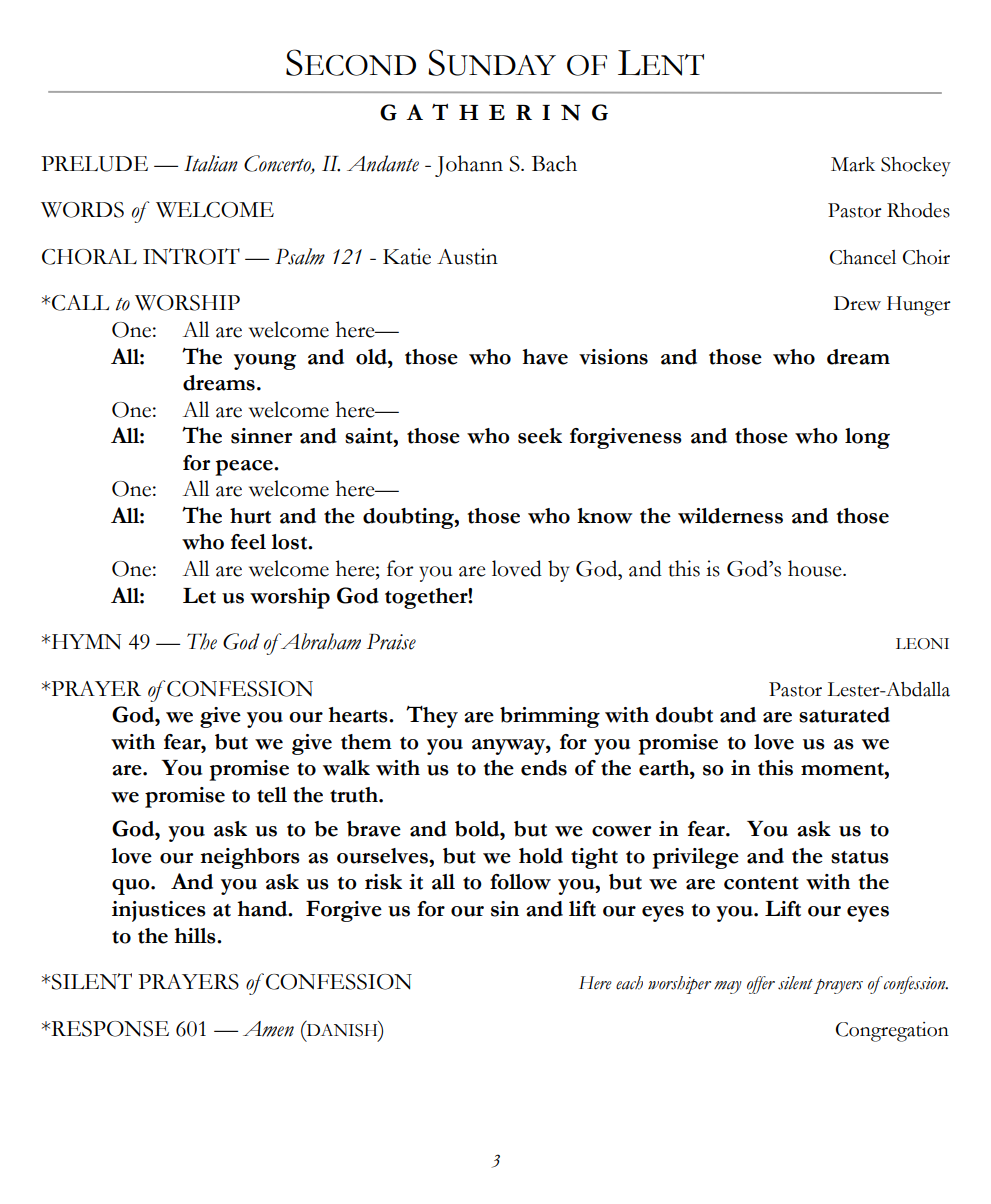 This screenshot has width=991, height=1204. I want to click on have, so click(545, 357).
